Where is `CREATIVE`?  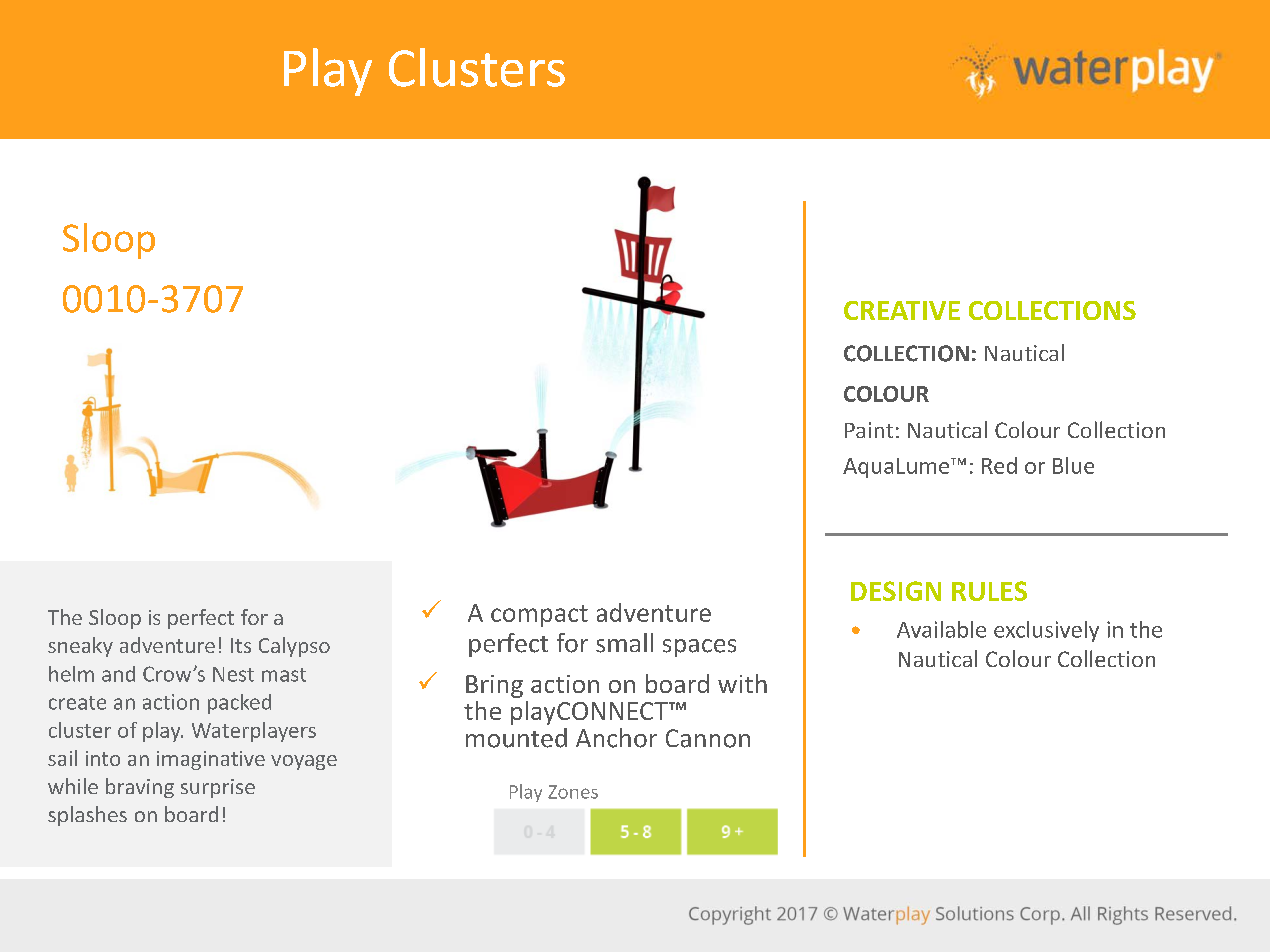
CREATIVE is located at coordinates (902, 310).
